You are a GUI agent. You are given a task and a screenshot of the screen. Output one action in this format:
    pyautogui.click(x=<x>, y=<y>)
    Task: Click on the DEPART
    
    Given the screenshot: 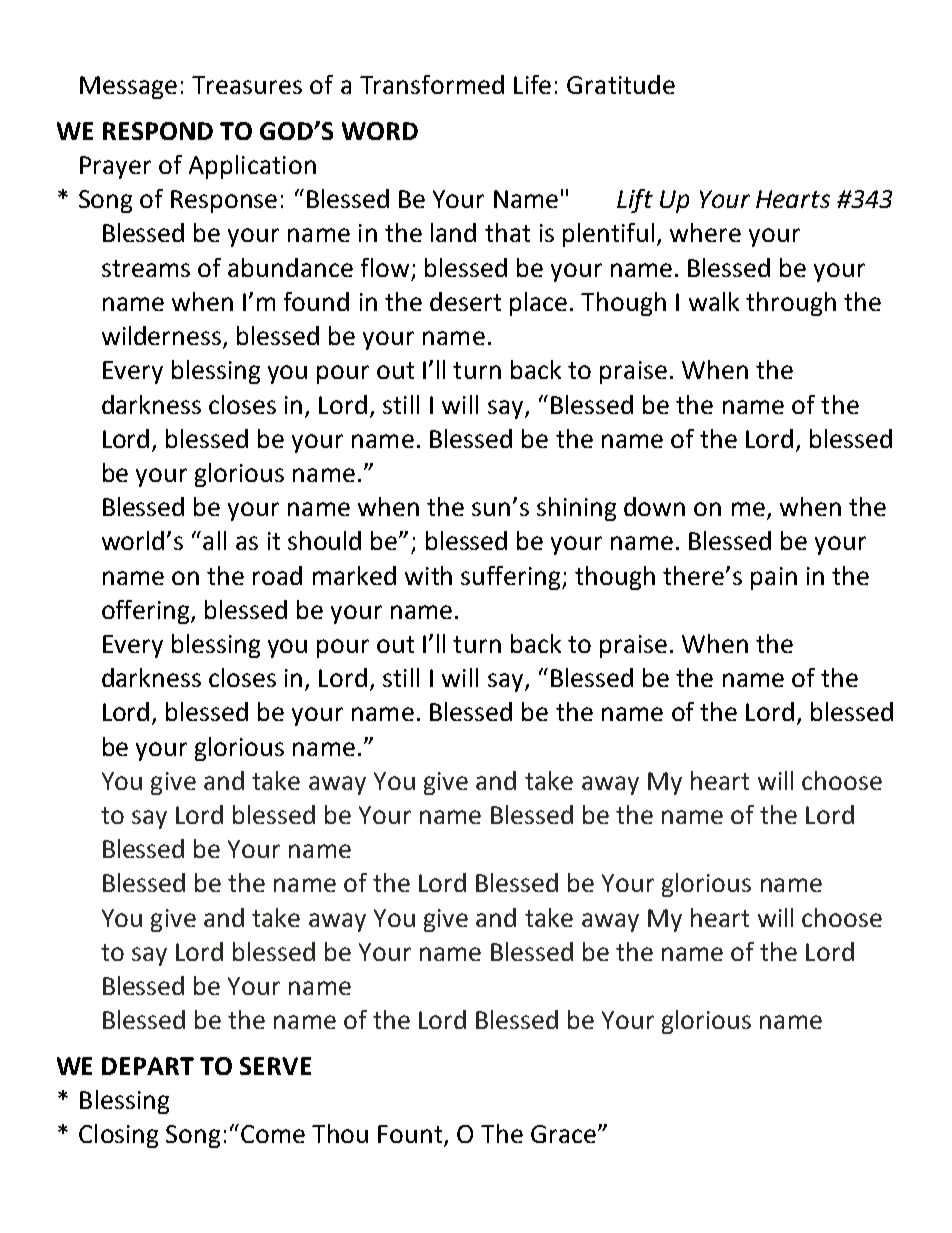 What is the action you would take?
    pyautogui.click(x=148, y=1066)
